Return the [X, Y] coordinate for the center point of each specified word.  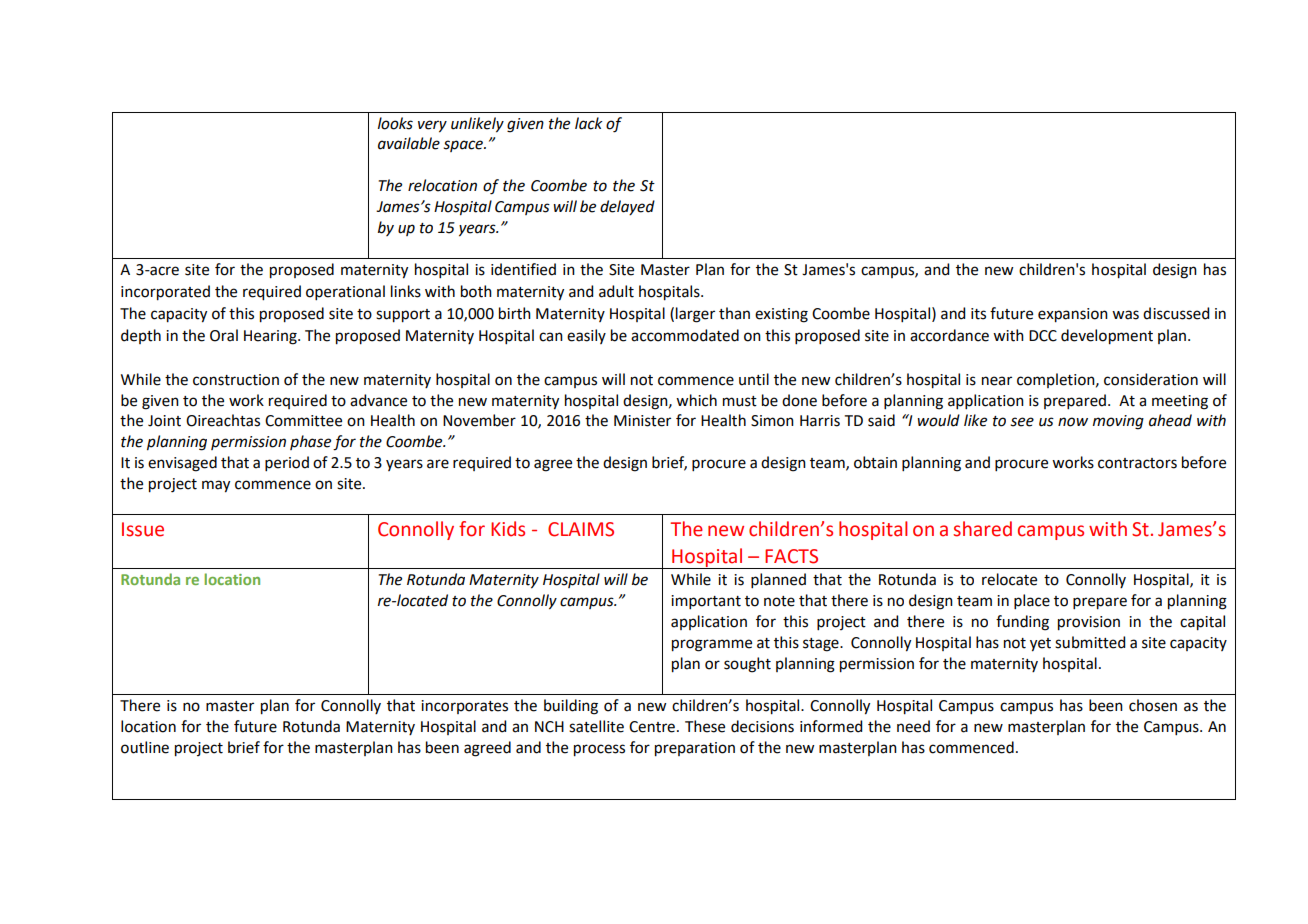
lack [589, 123]
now [1073, 422]
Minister [642, 421]
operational [345, 292]
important [706, 602]
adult [616, 291]
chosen [1153, 705]
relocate [1009, 579]
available [409, 143]
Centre [652, 727]
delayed [627, 207]
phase [310, 442]
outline [145, 747]
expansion [1073, 315]
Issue [143, 529]
